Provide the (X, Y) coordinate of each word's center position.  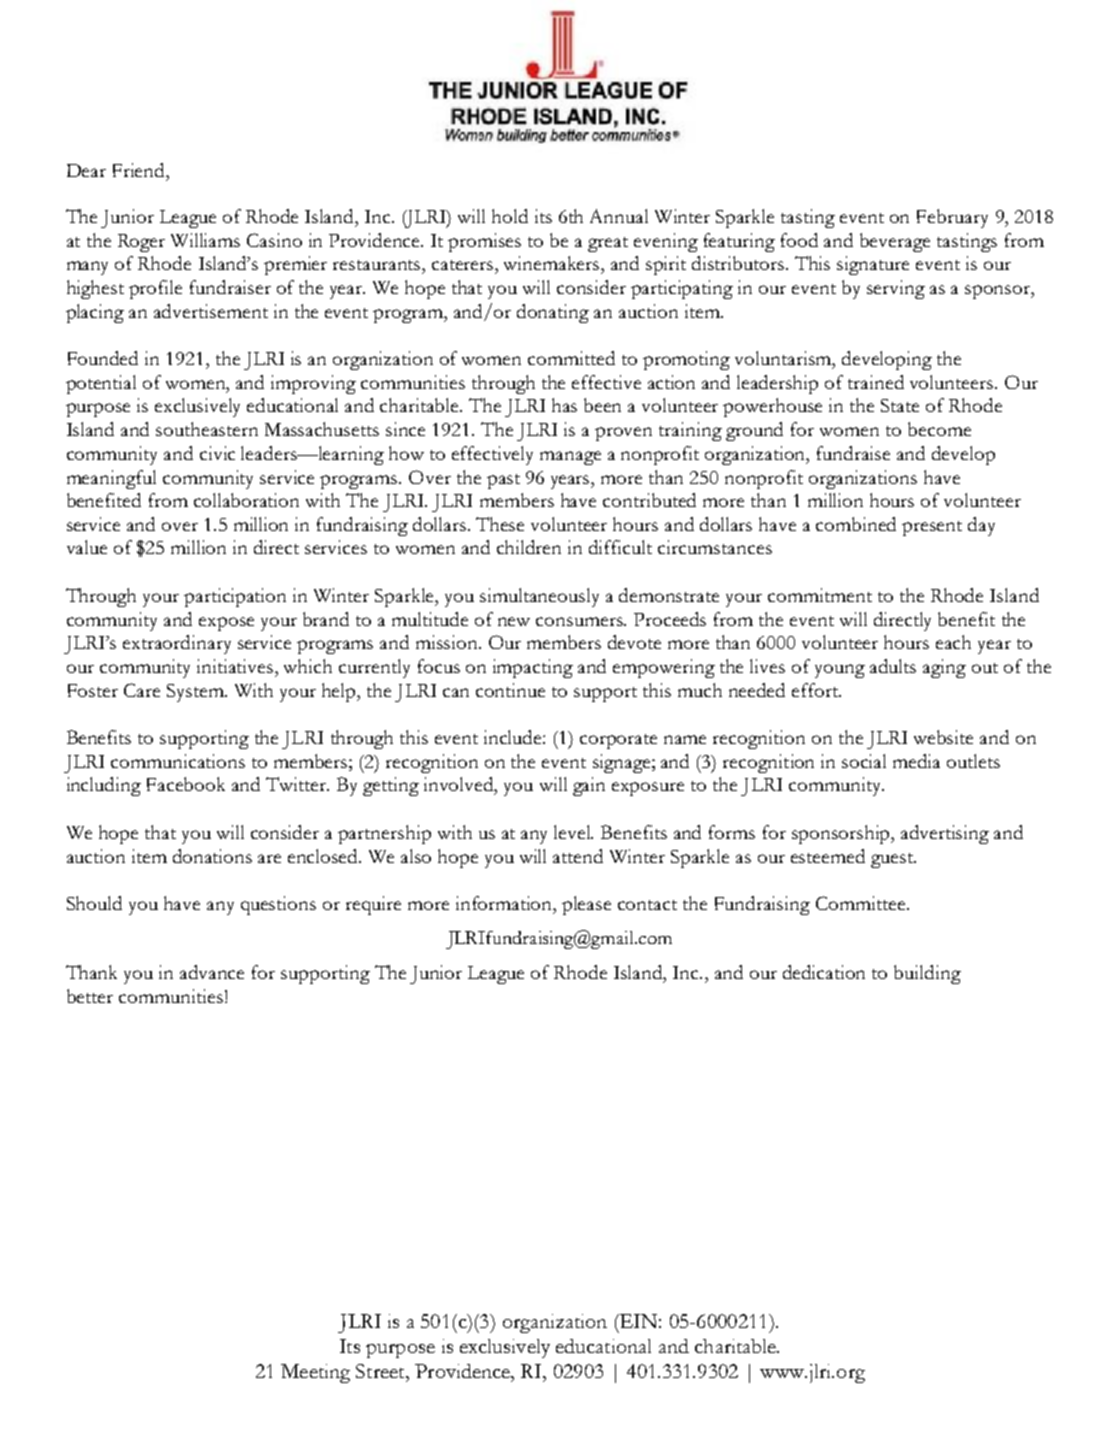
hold (510, 216)
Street (381, 1371)
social (864, 761)
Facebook (186, 784)
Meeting (315, 1373)
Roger (141, 243)
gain (589, 786)
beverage (895, 242)
